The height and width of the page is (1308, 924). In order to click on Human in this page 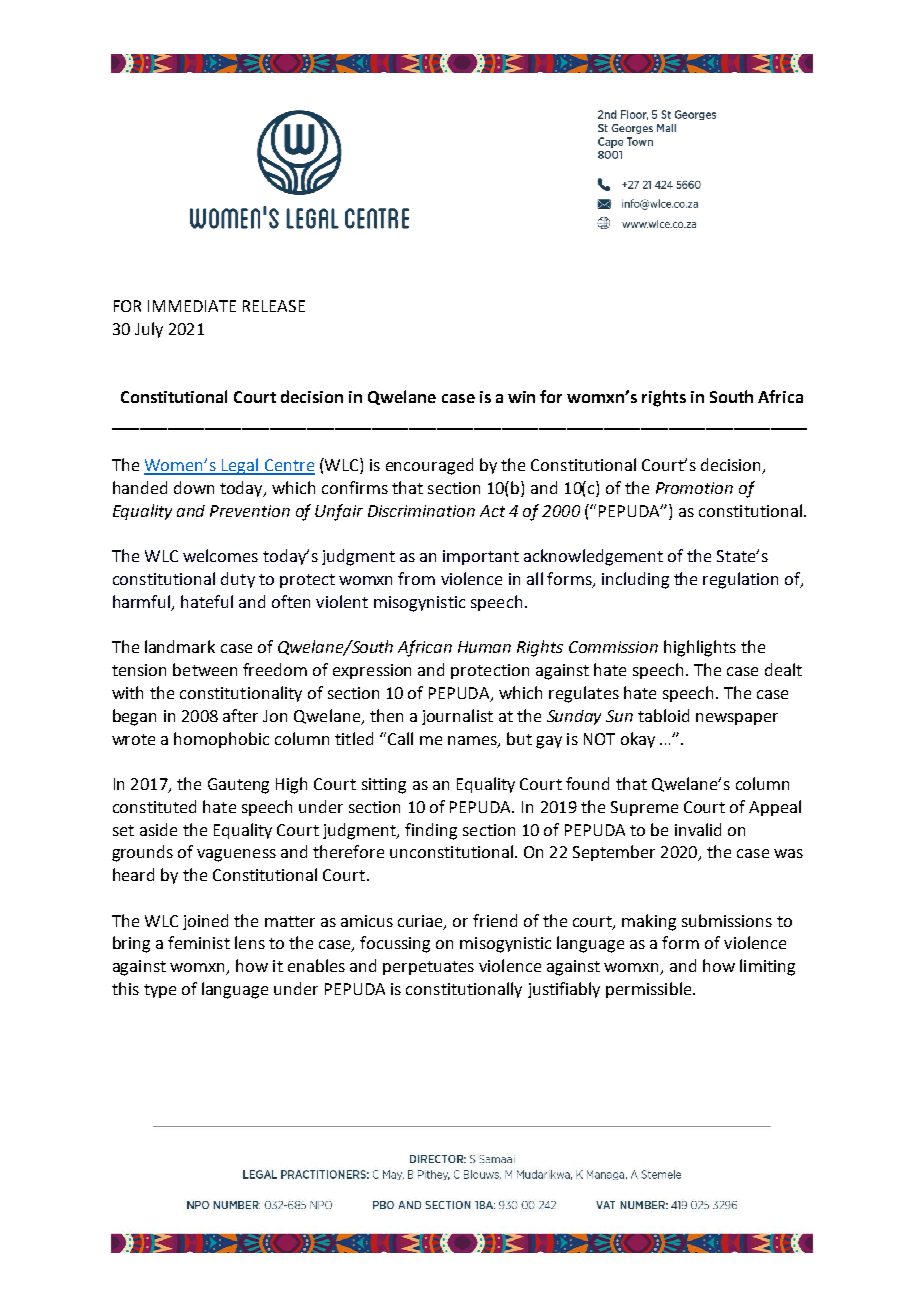, I will do `click(484, 647)`.
